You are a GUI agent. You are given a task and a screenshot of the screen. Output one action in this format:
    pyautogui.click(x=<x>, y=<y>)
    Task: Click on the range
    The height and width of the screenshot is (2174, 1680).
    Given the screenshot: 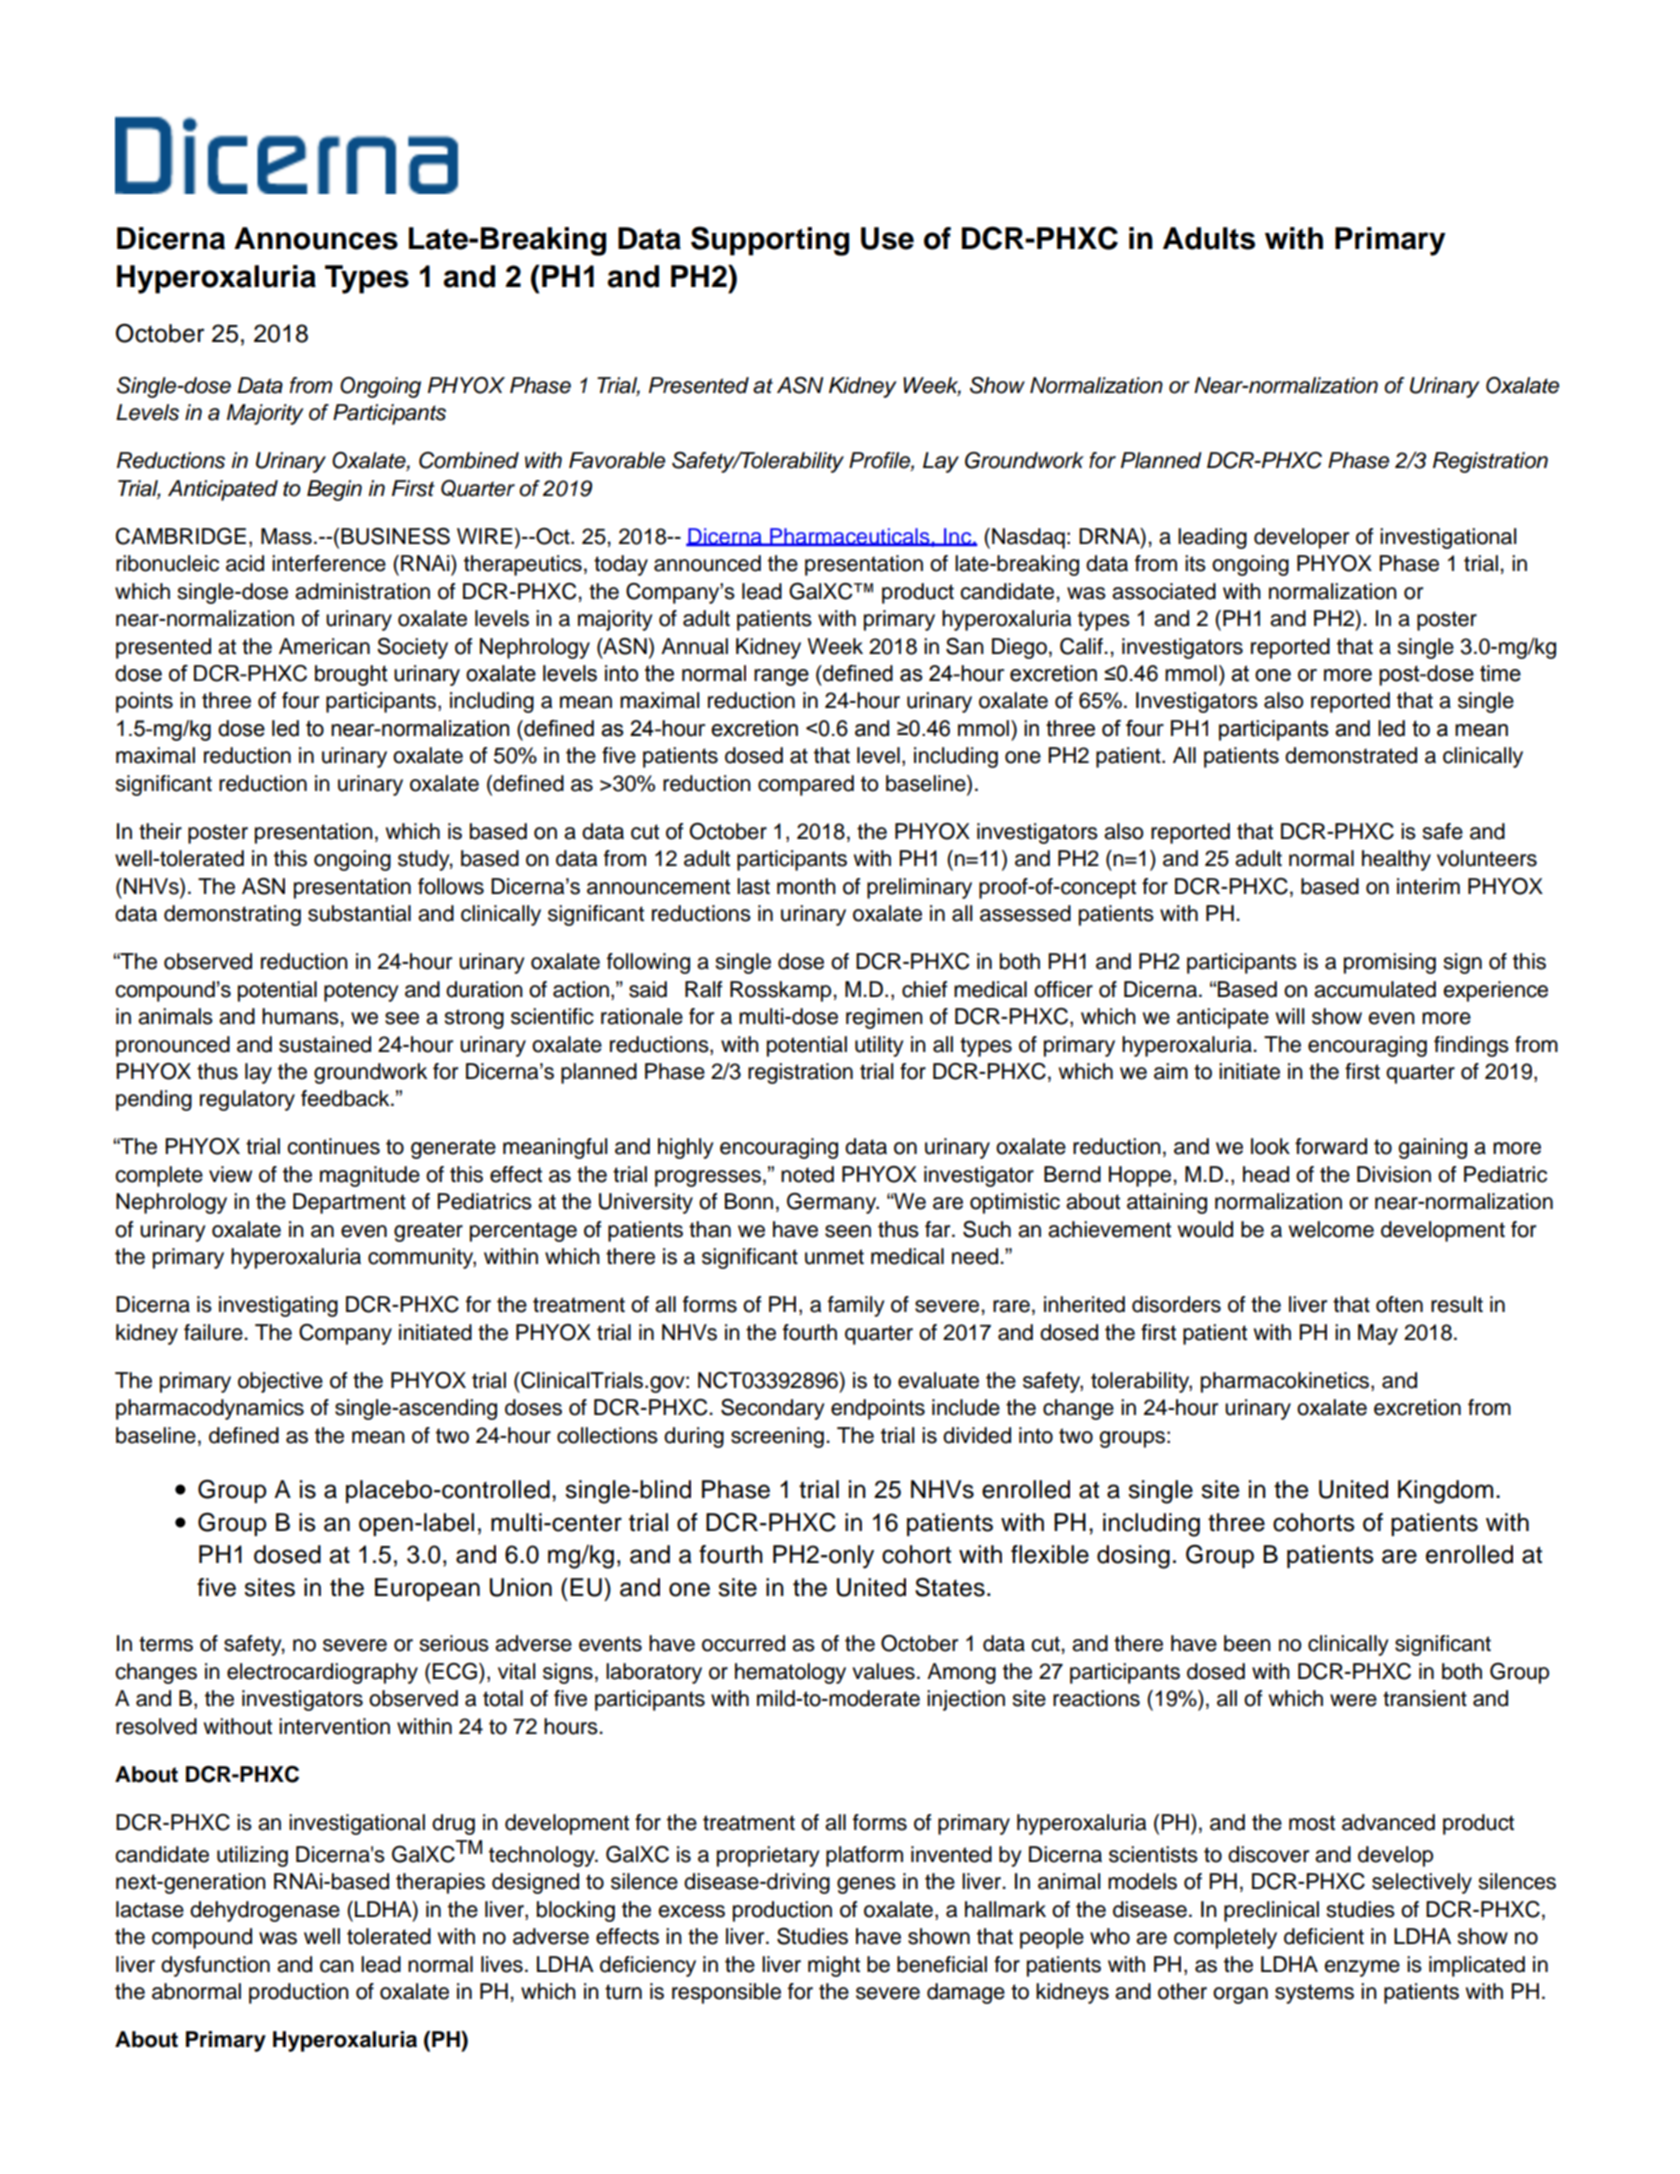 What is the action you would take?
    pyautogui.click(x=781, y=677)
